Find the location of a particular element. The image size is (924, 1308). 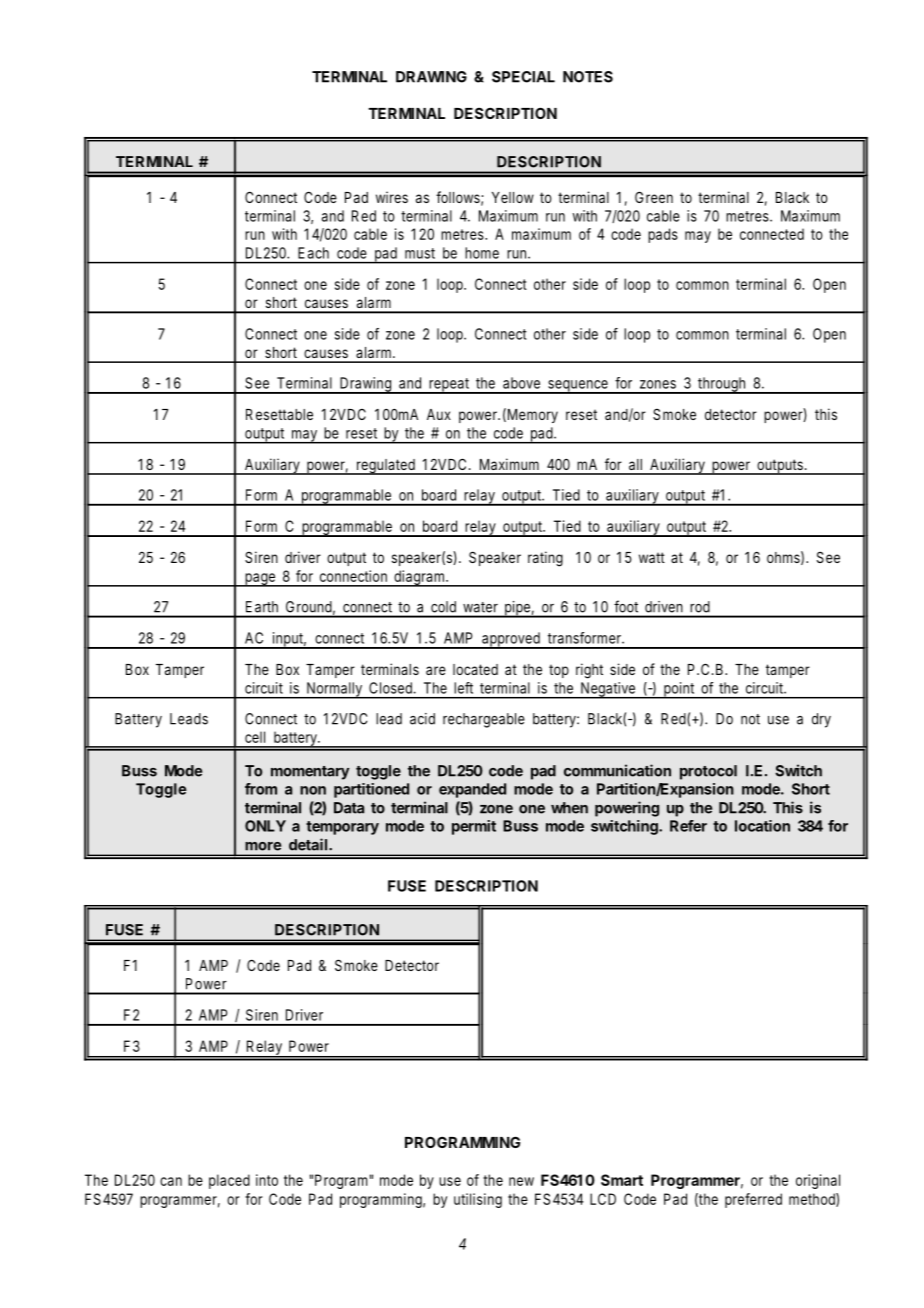

into is located at coordinates (267, 1180).
